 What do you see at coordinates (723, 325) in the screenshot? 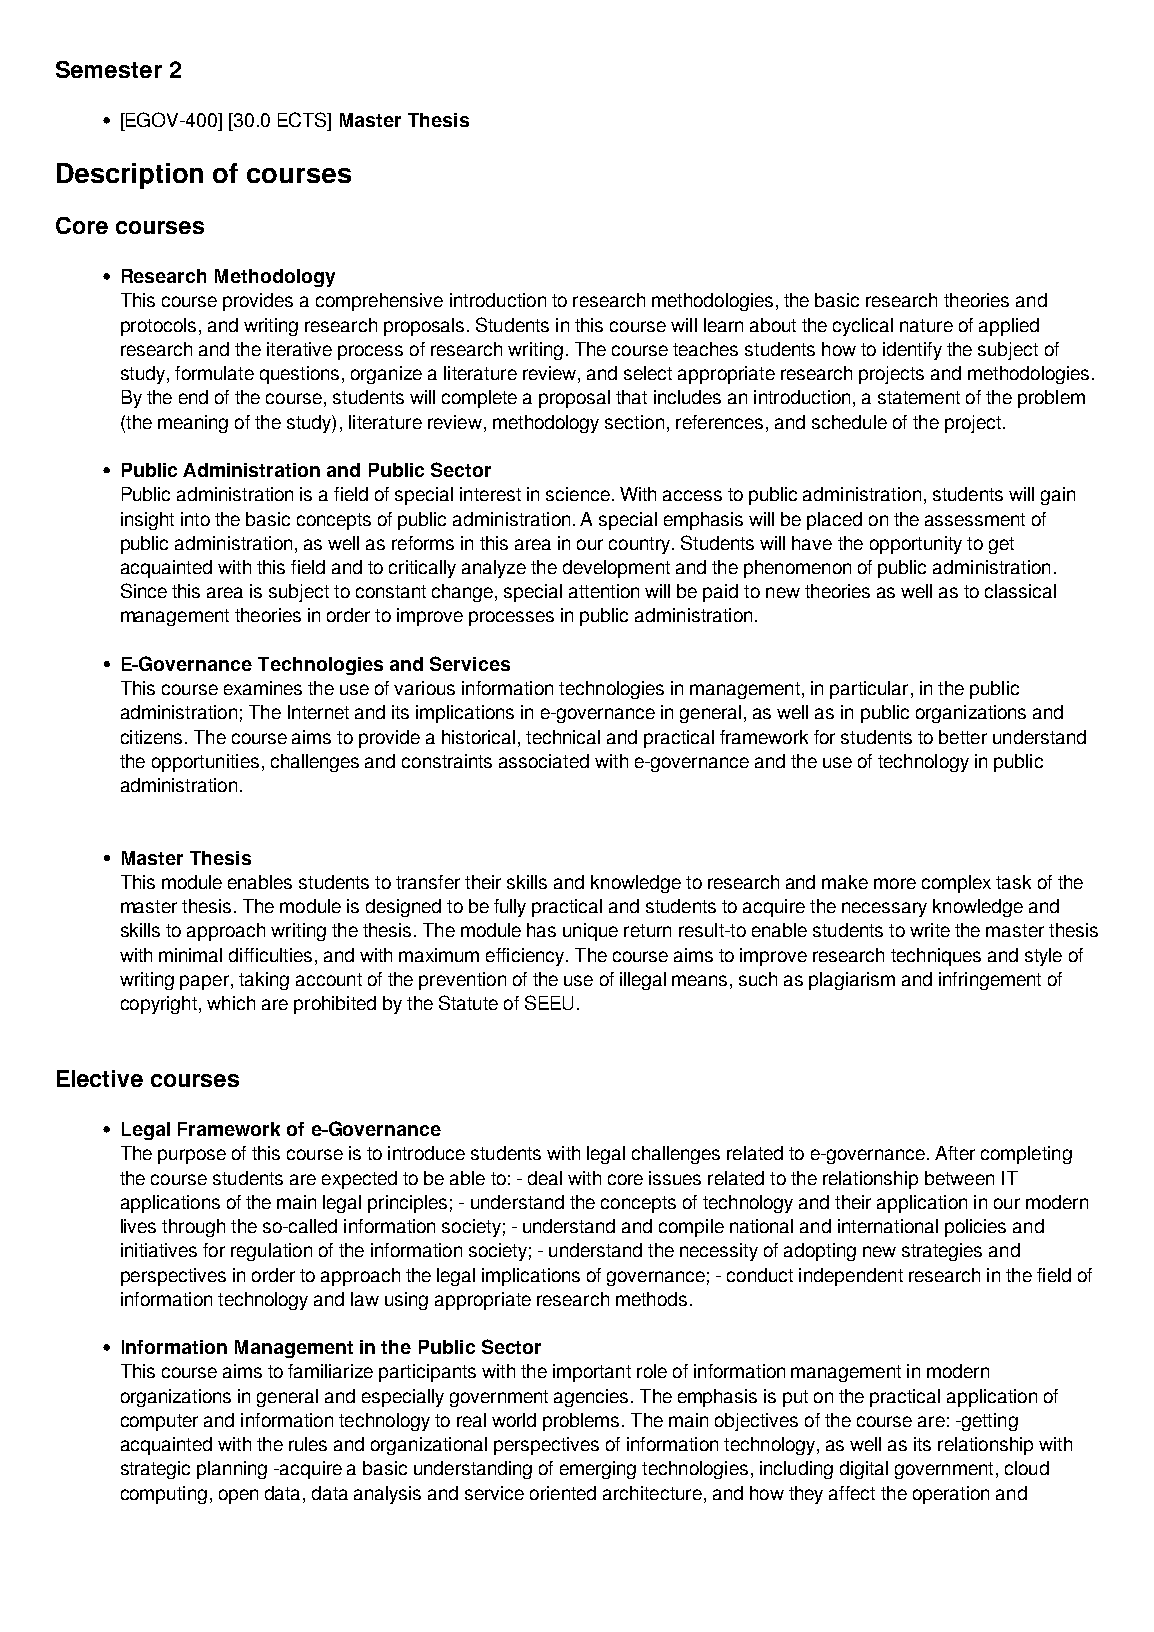
I see `learn` at bounding box center [723, 325].
